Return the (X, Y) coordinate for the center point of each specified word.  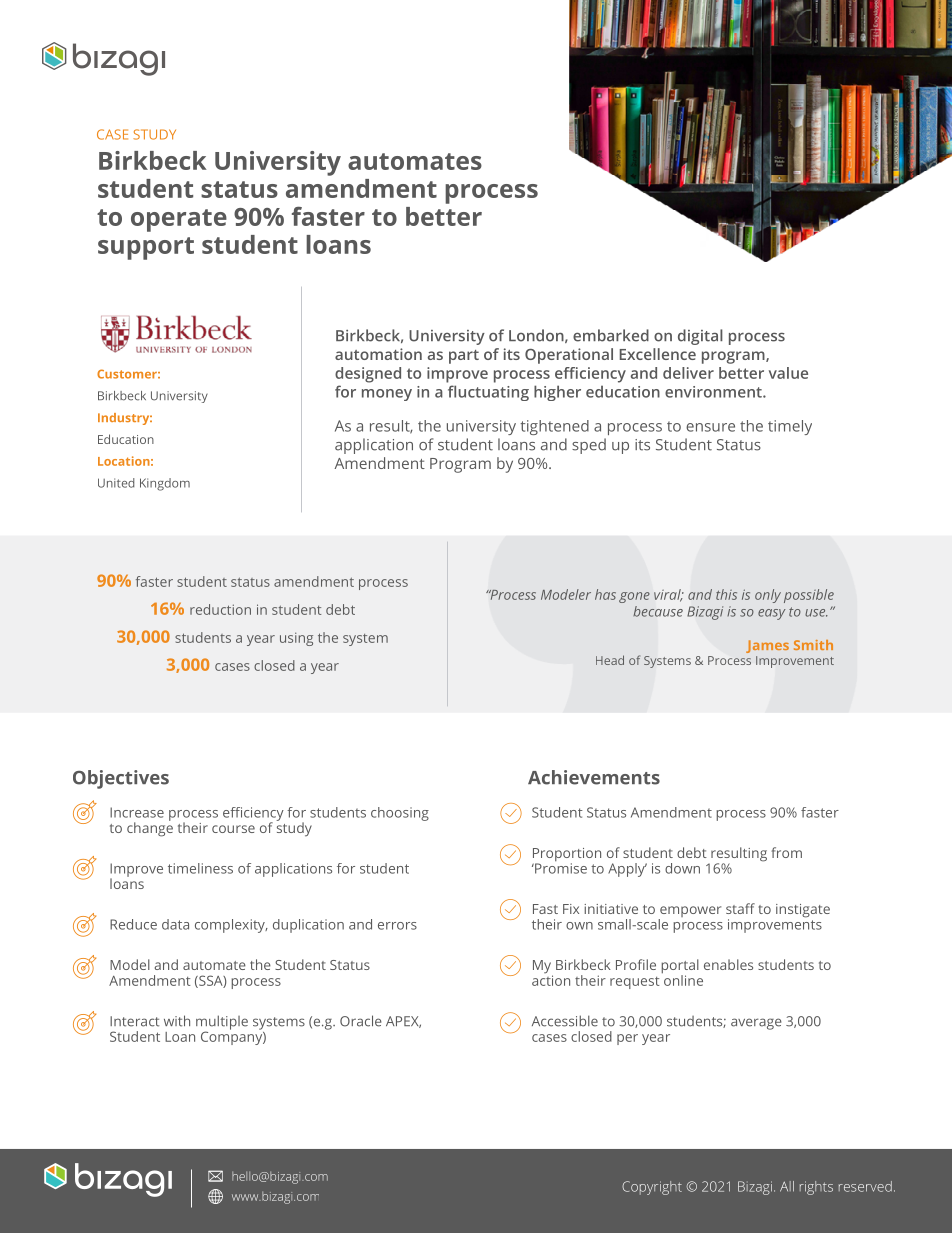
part (464, 357)
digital (700, 337)
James (767, 646)
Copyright (652, 1188)
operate (179, 220)
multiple (222, 1023)
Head (610, 660)
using (296, 639)
